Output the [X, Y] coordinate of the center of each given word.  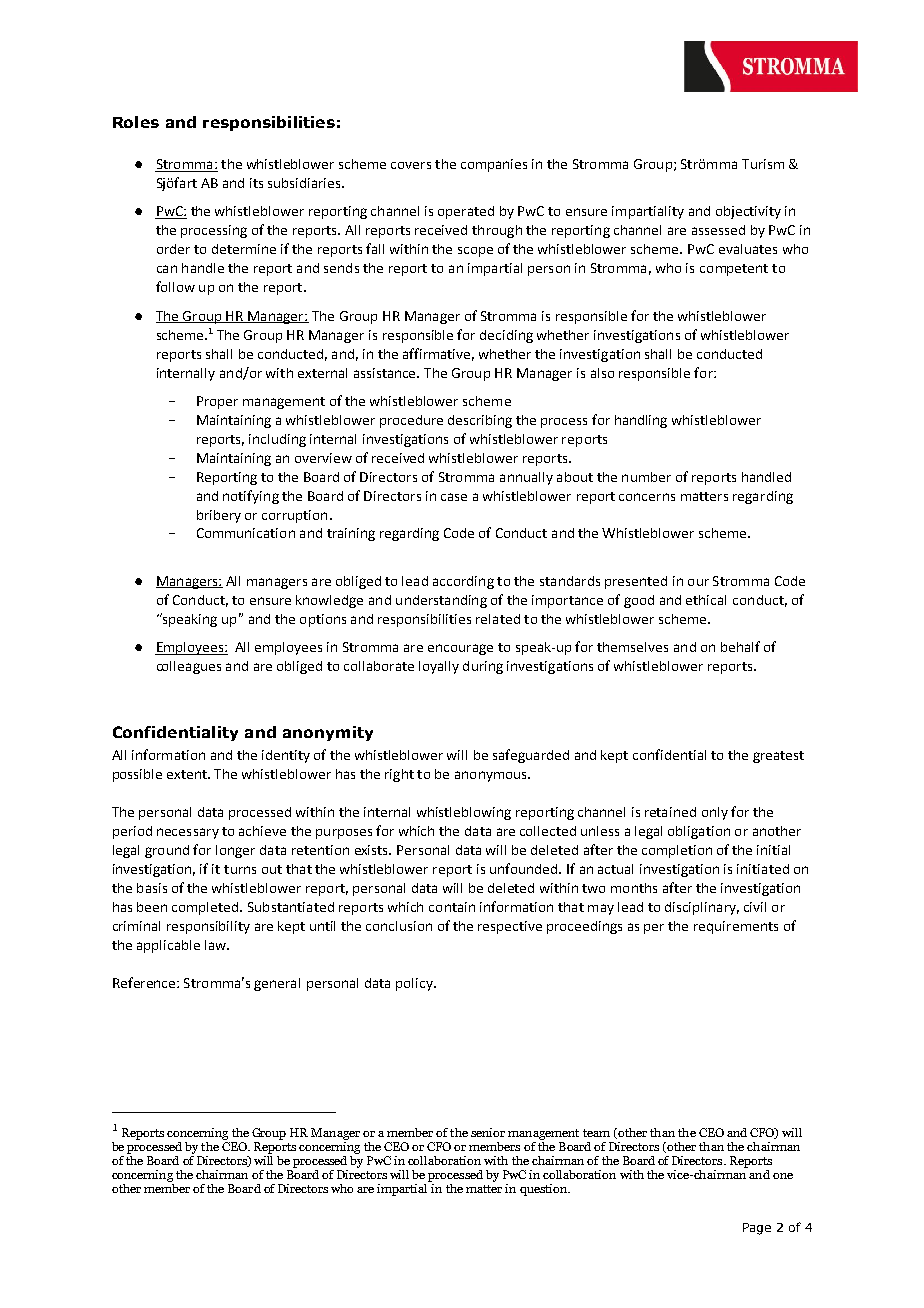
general [277, 984]
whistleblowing [464, 813]
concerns [647, 497]
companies [494, 165]
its [256, 183]
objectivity [748, 212]
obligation [699, 832]
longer [235, 851]
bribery [219, 516]
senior [488, 1132]
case [454, 497]
